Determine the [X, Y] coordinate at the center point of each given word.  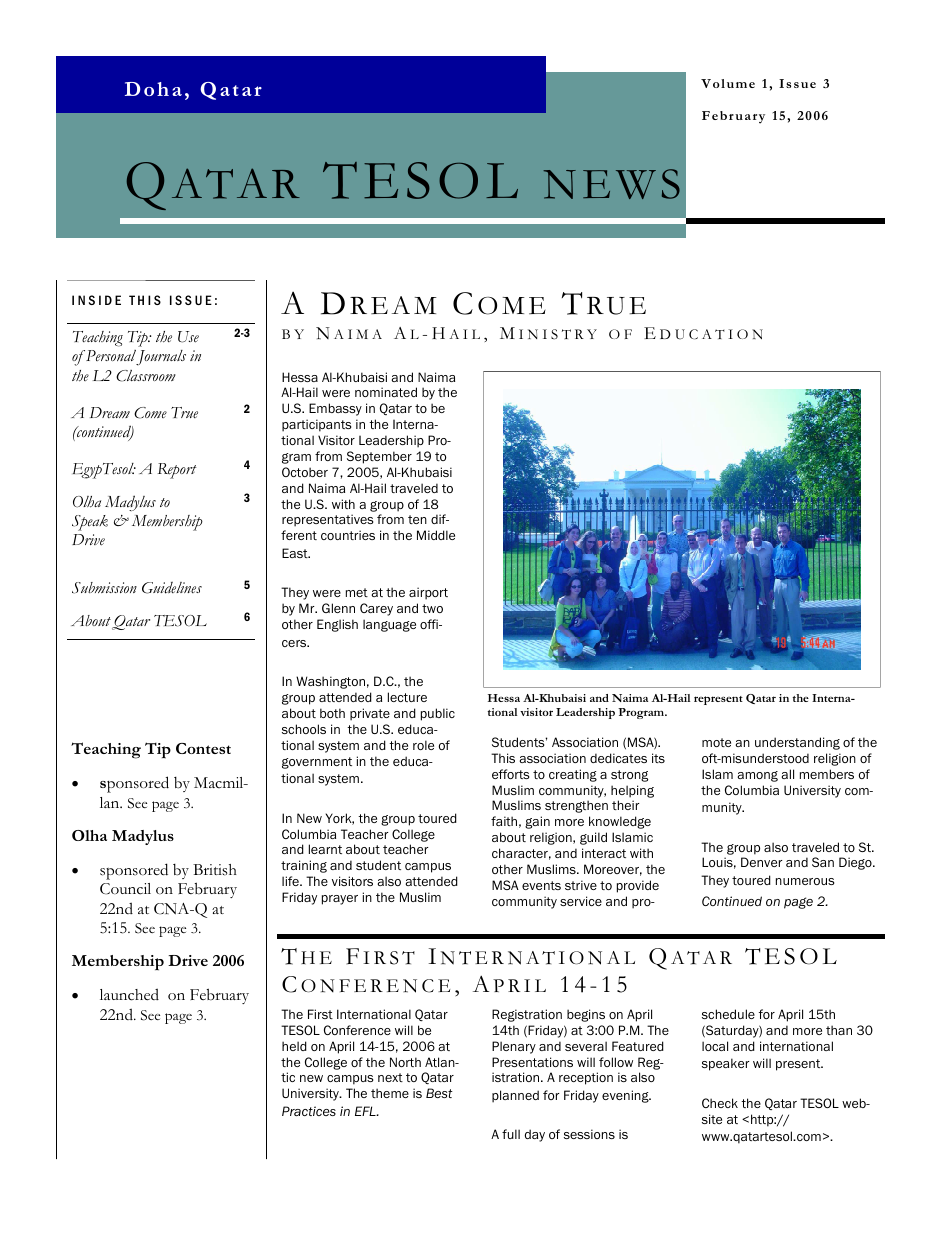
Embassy [335, 409]
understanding [797, 743]
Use [188, 337]
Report [177, 471]
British [215, 870]
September [379, 457]
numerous [805, 881]
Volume [728, 83]
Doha [153, 89]
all [787, 774]
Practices [309, 1111]
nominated [386, 392]
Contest [203, 748]
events [541, 885]
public [438, 714]
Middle [436, 535]
